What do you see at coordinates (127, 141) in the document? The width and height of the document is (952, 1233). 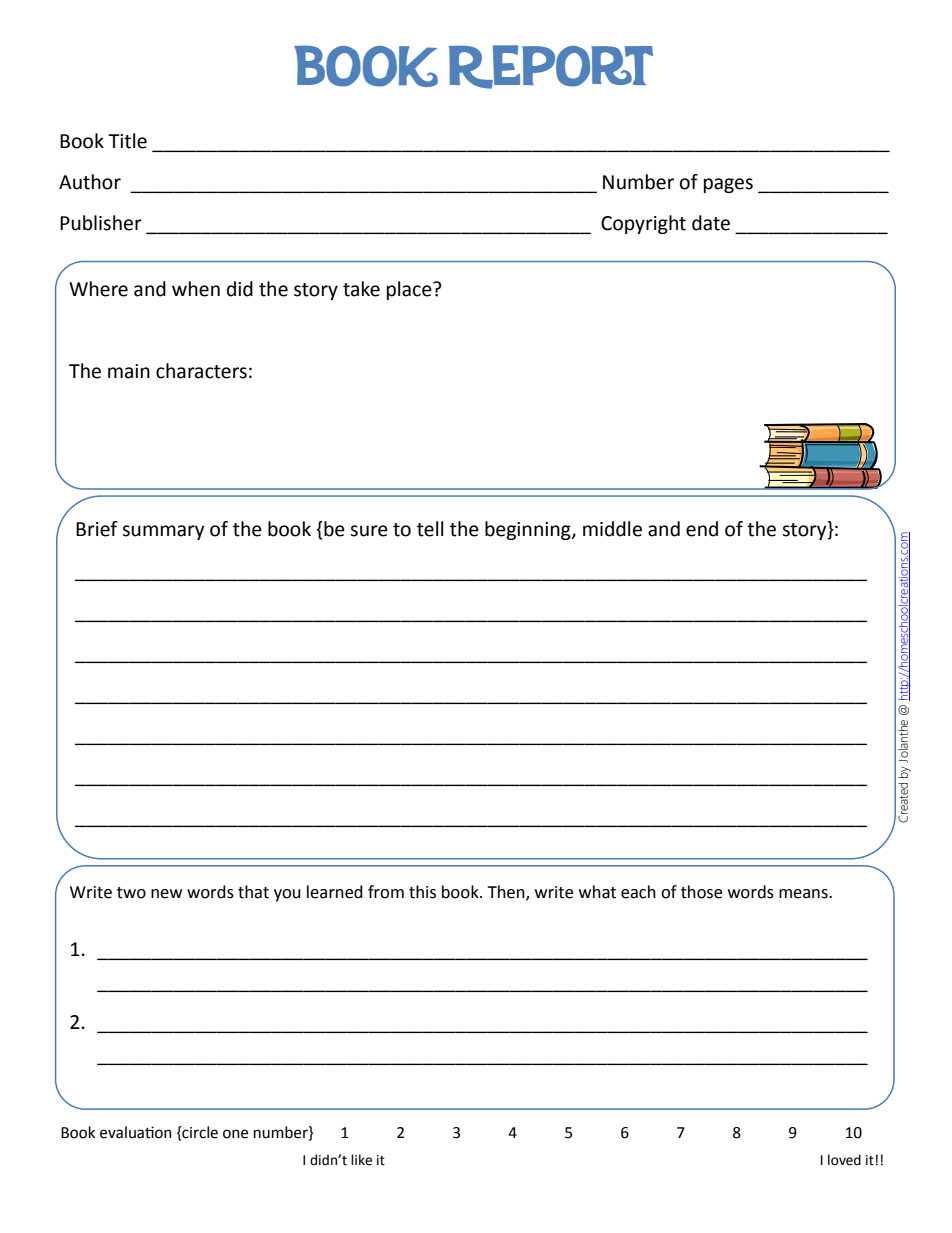 I see `Title` at bounding box center [127, 141].
